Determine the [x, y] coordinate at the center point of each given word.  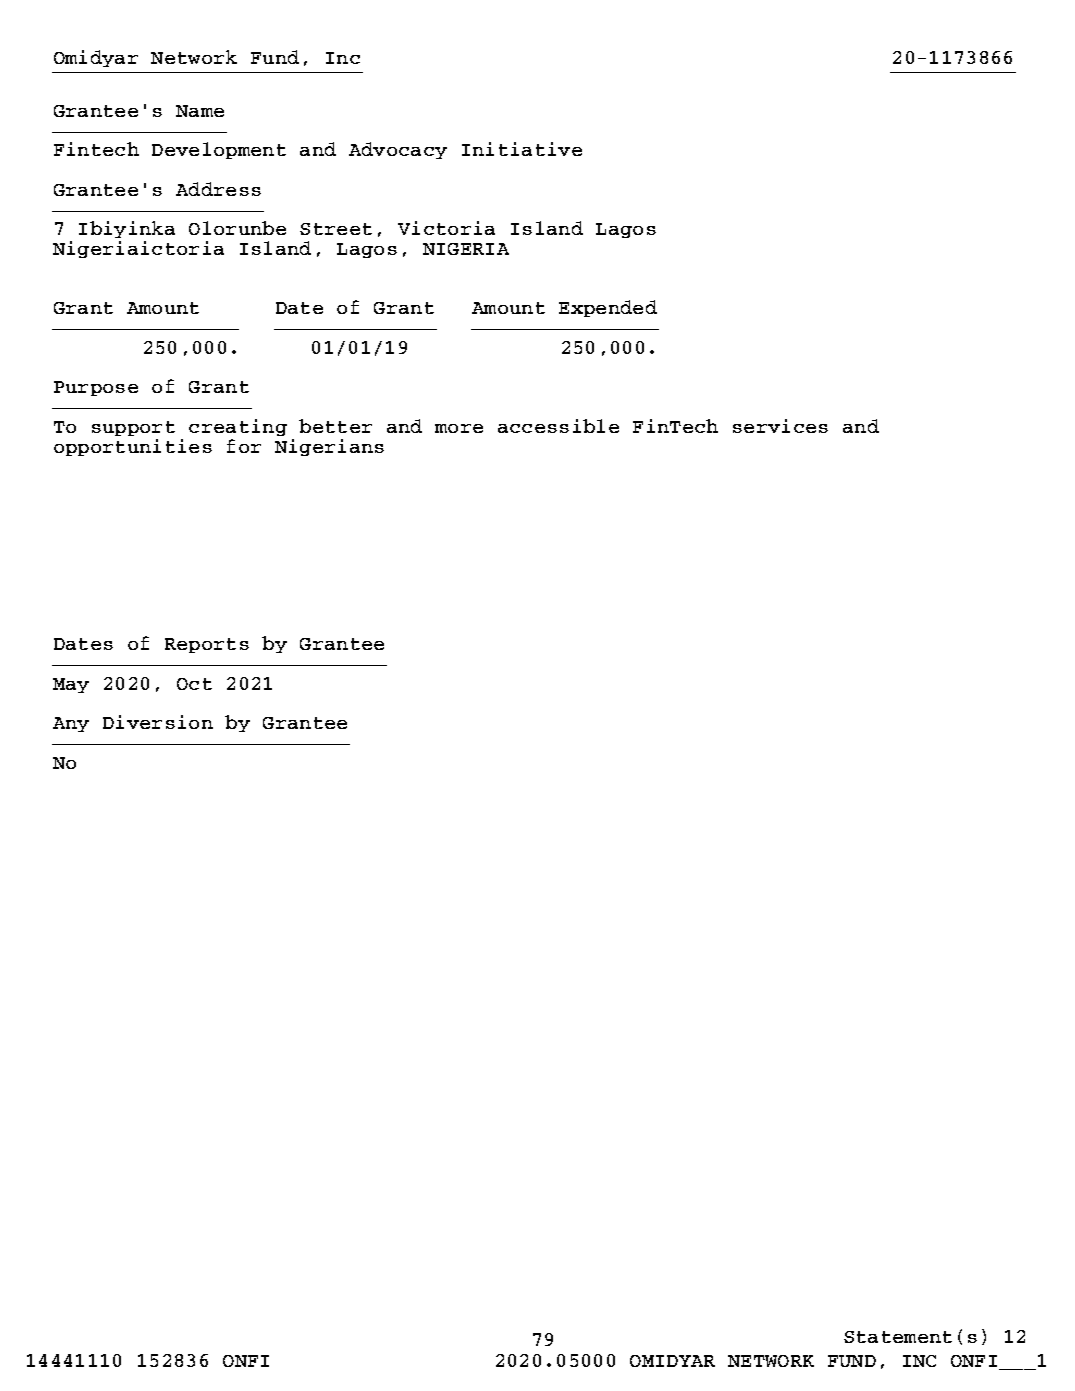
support [133, 428]
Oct [194, 684]
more [459, 428]
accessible [558, 426]
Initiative [522, 149]
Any [71, 724]
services [780, 426]
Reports [207, 645]
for [244, 446]
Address [218, 189]
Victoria [446, 228]
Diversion [158, 722]
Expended [608, 308]
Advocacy [398, 150]
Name [200, 111]
